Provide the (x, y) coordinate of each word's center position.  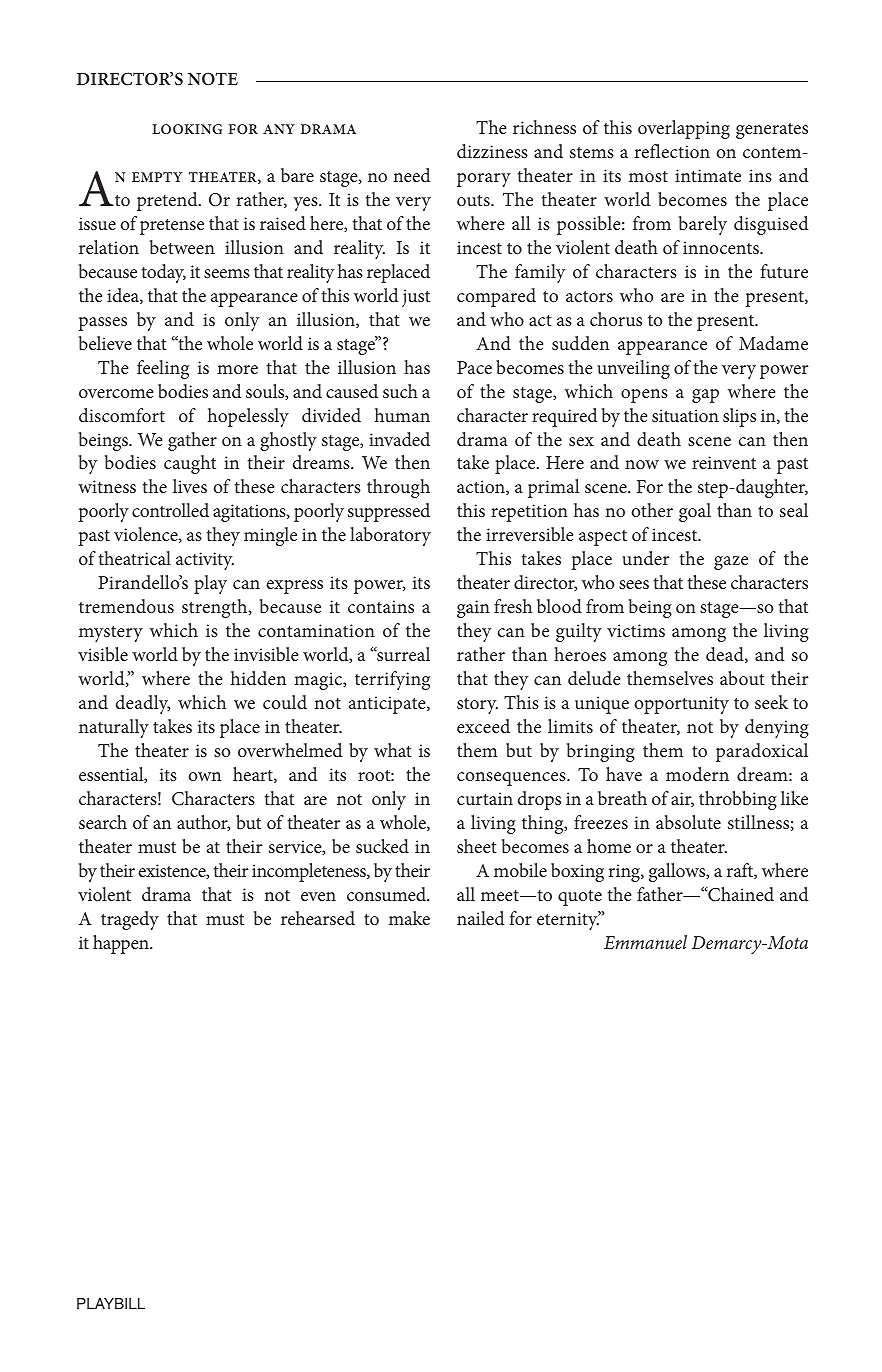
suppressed (389, 512)
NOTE (213, 79)
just (416, 298)
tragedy (130, 920)
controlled (170, 510)
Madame (773, 343)
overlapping (684, 129)
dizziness (492, 151)
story (477, 706)
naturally (114, 728)
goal (695, 512)
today (164, 273)
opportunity (682, 705)
